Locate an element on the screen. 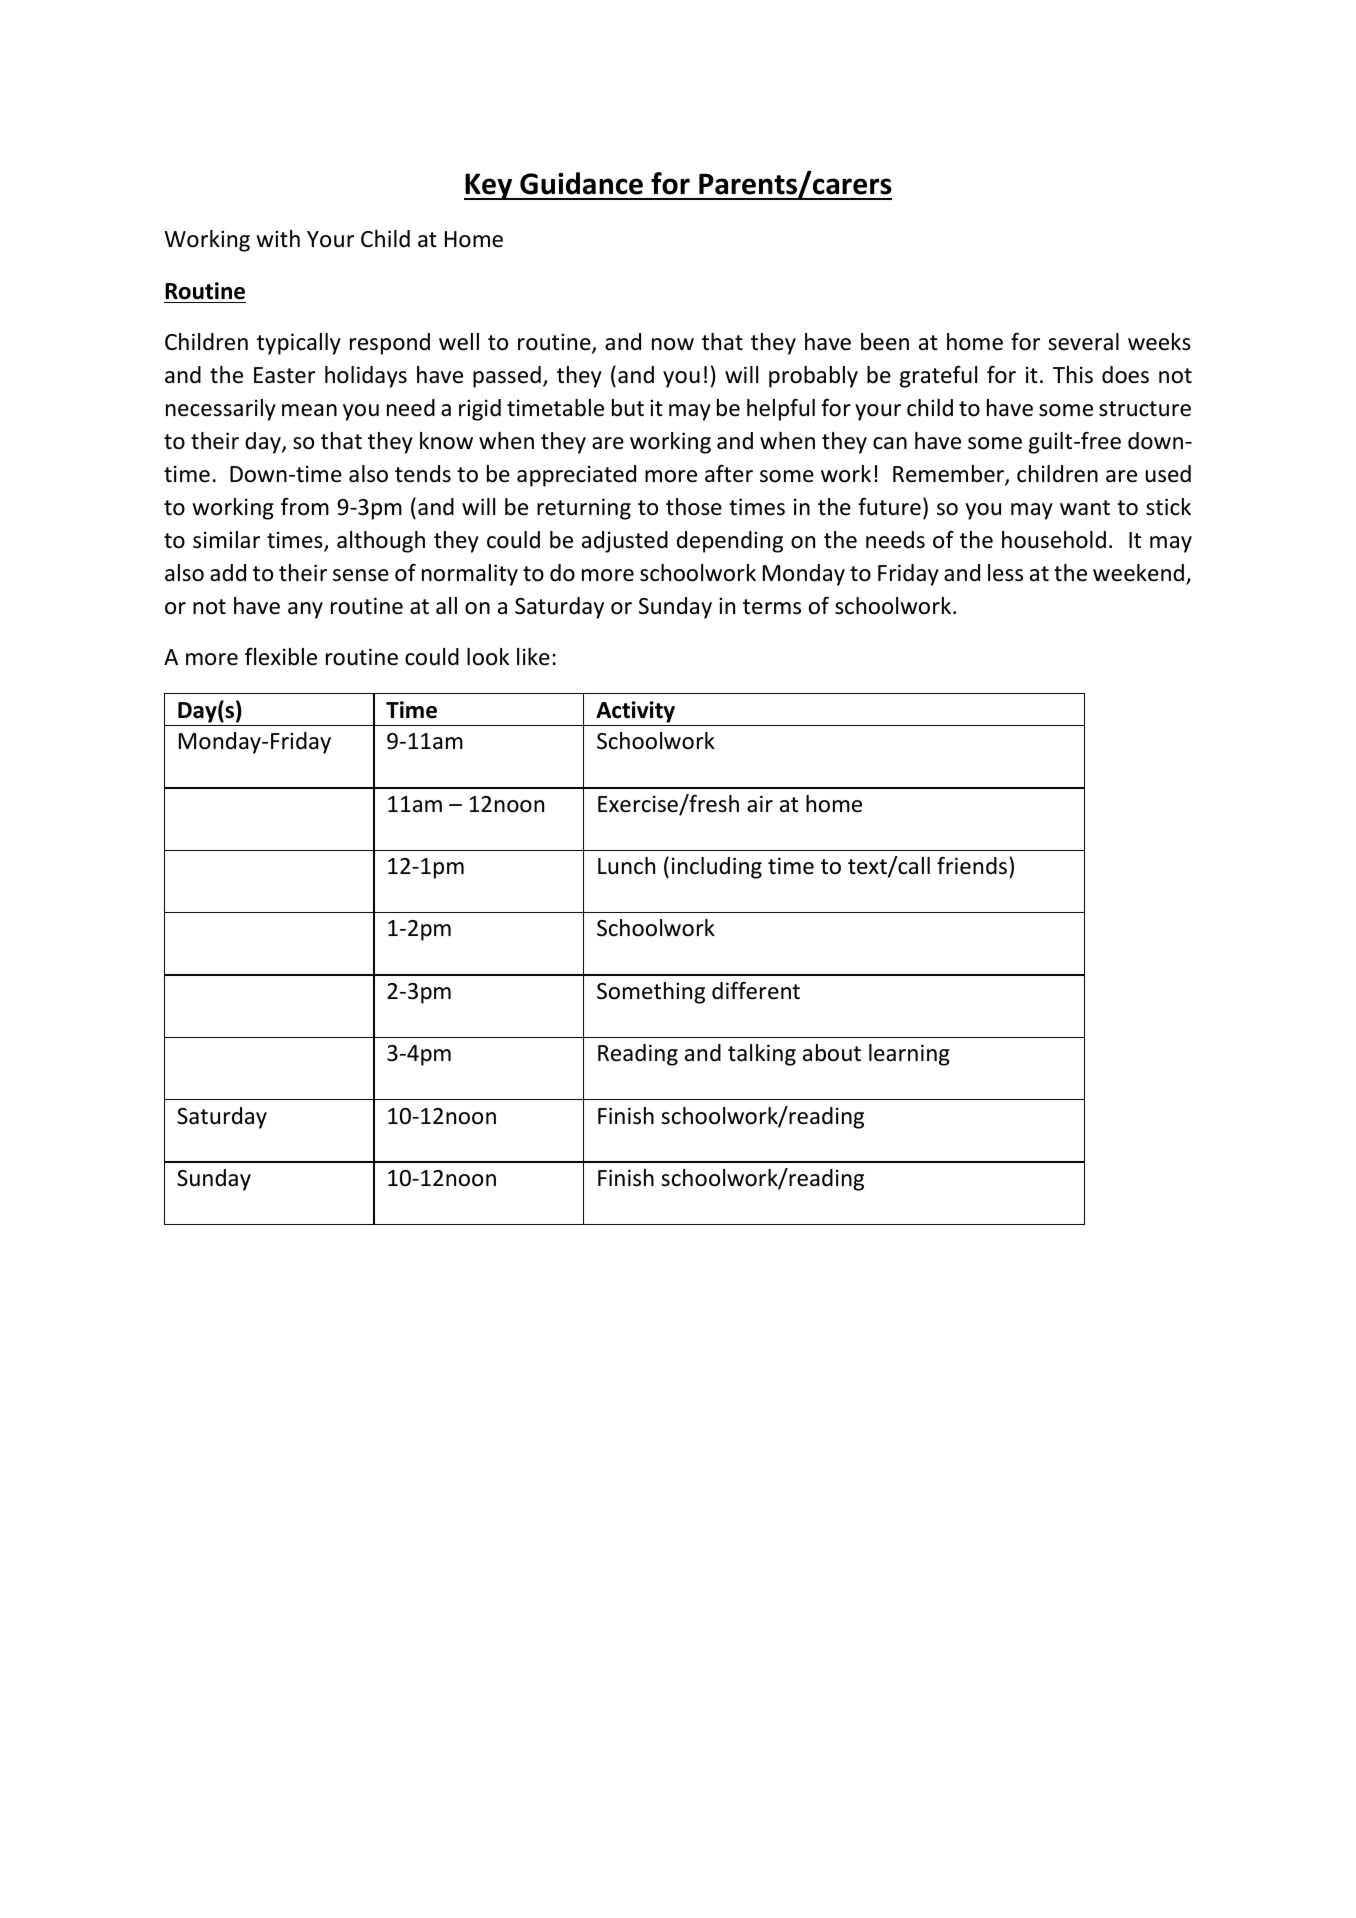  any is located at coordinates (305, 610).
